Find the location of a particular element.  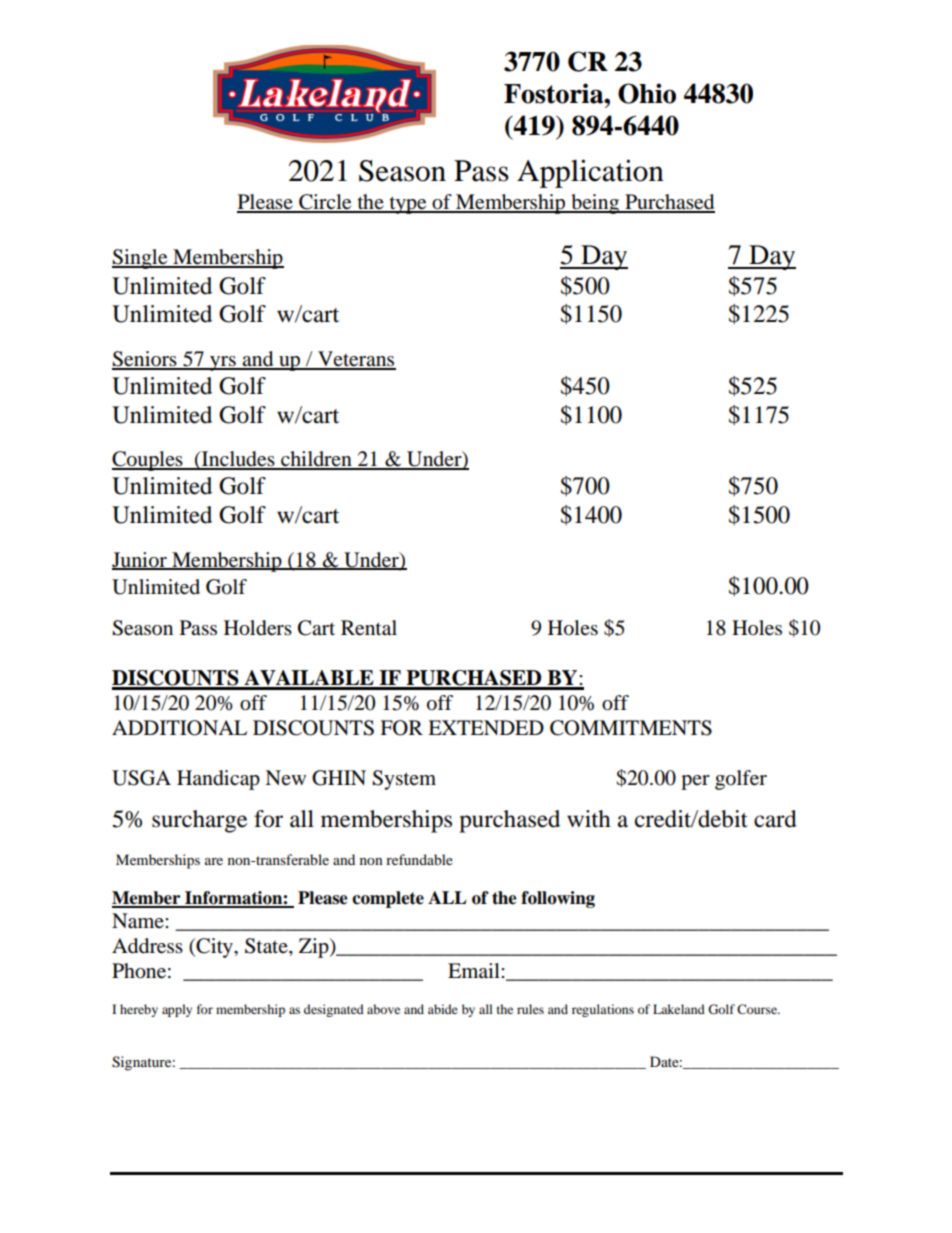

Handicap is located at coordinates (218, 780).
